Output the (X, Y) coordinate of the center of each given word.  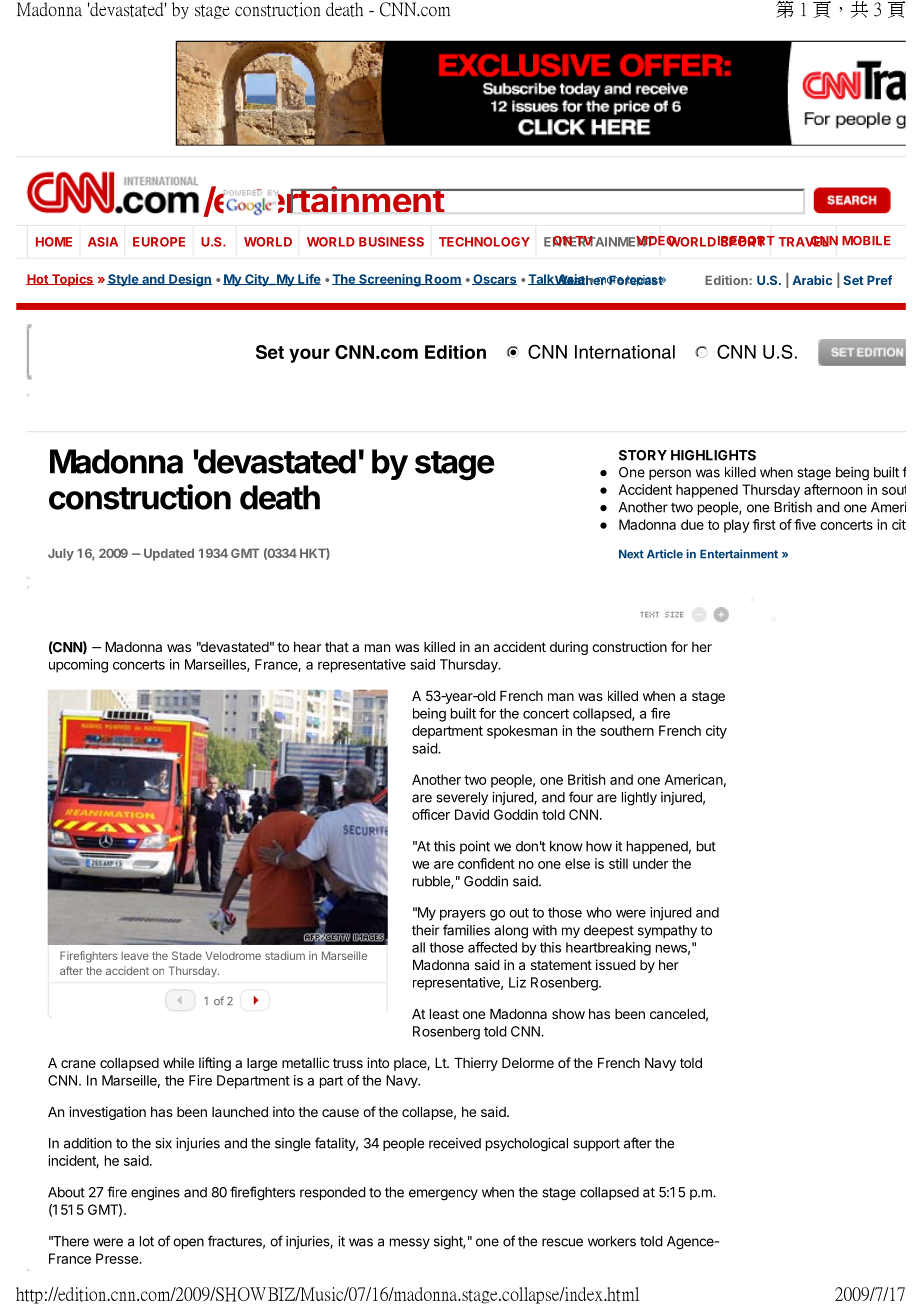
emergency (443, 1195)
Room (442, 279)
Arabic (812, 280)
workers (612, 1241)
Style (124, 280)
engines (155, 1194)
